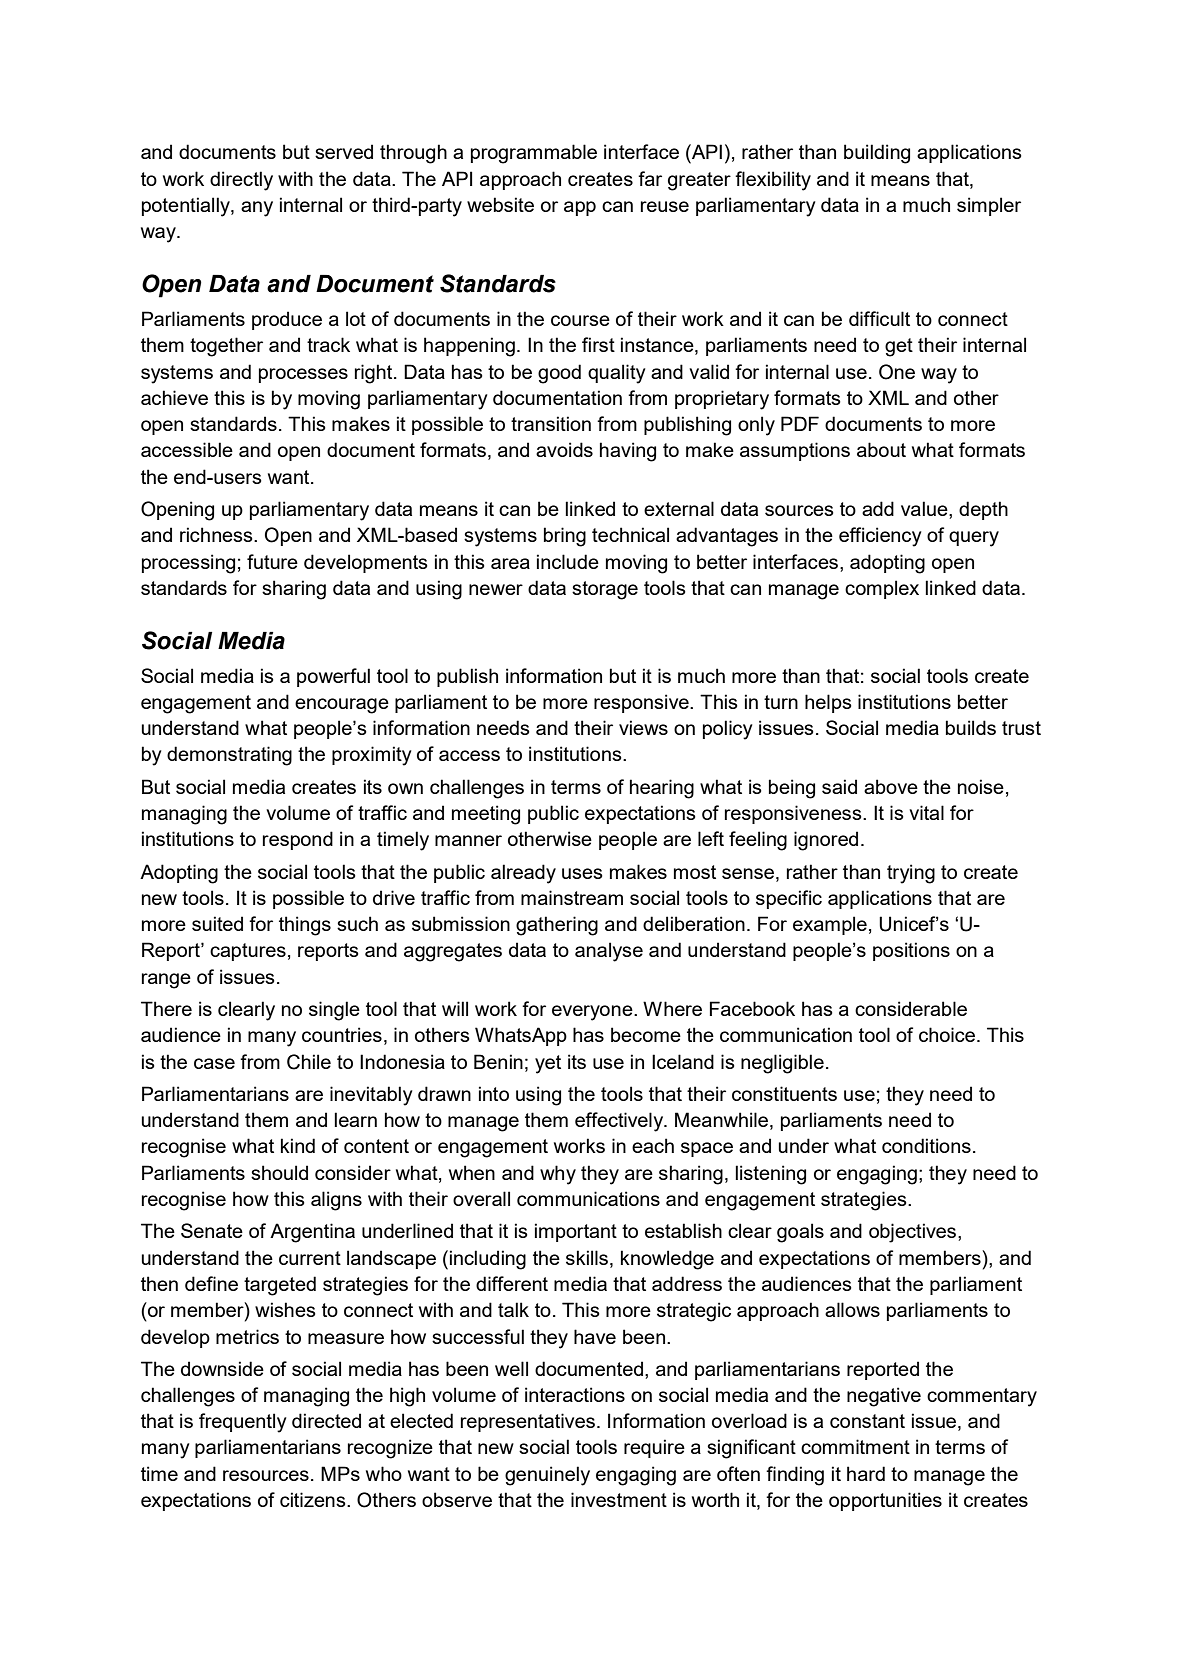 The width and height of the screenshot is (1183, 1674). What do you see at coordinates (650, 178) in the screenshot?
I see `far` at bounding box center [650, 178].
